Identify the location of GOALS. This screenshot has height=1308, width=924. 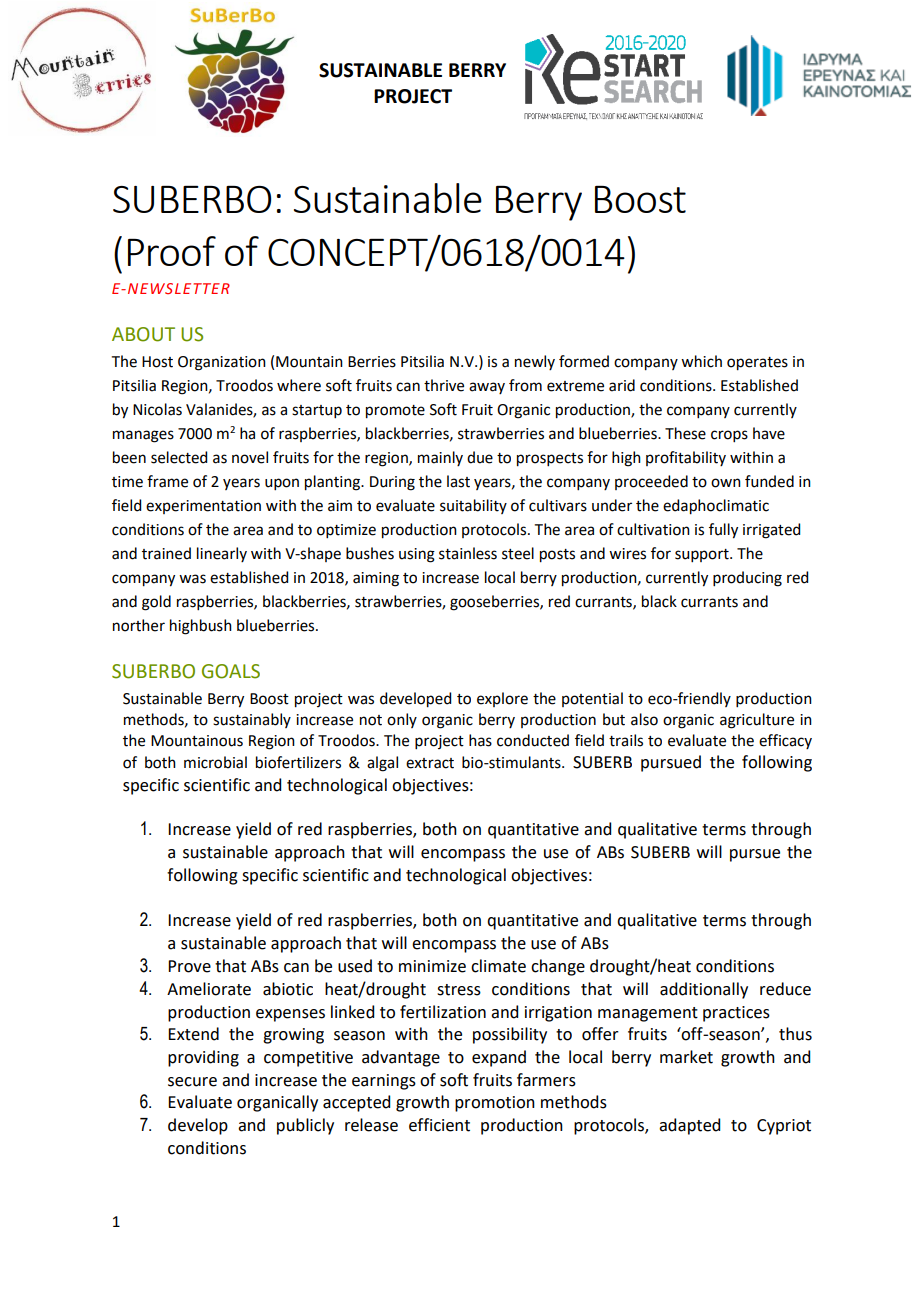
(231, 671).
